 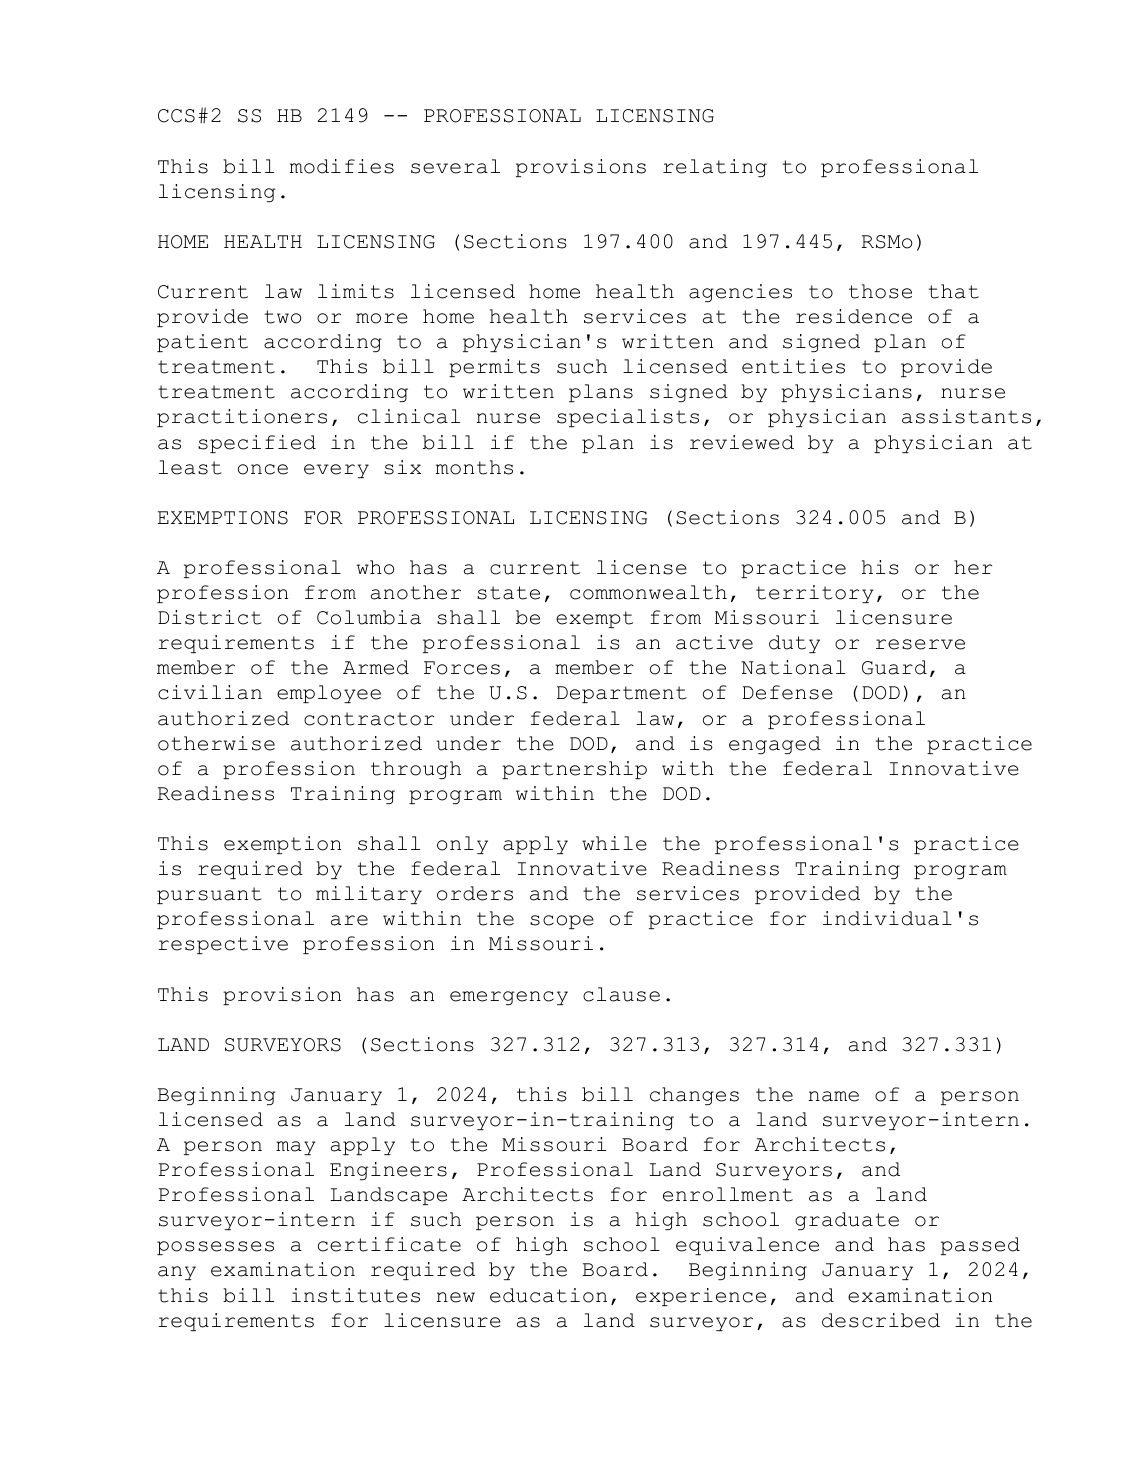 What do you see at coordinates (815, 594) in the screenshot?
I see `territory` at bounding box center [815, 594].
